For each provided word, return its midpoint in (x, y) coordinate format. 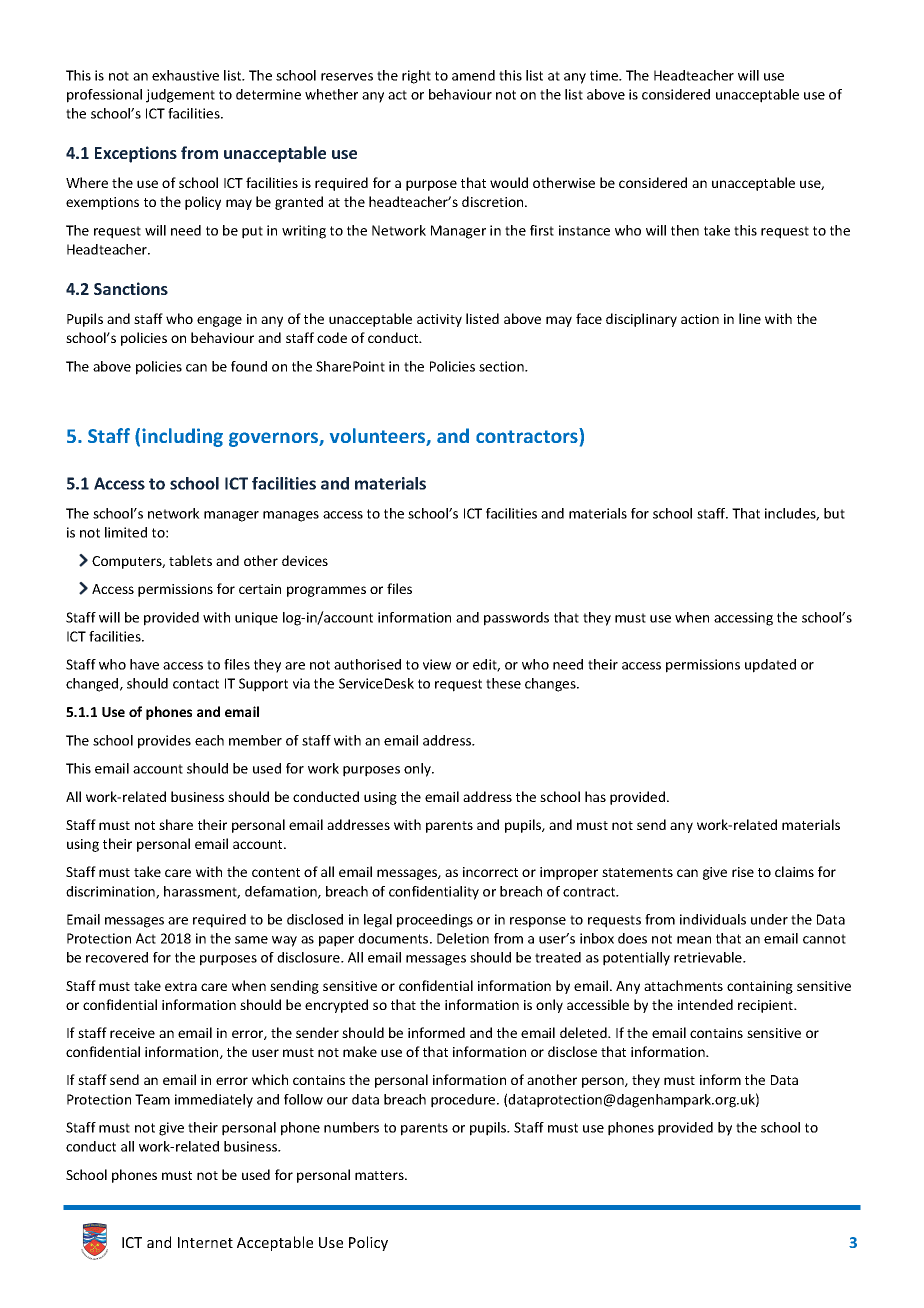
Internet (205, 1242)
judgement (180, 96)
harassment (202, 892)
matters (380, 1175)
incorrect (490, 872)
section (502, 366)
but (834, 513)
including (182, 437)
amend (473, 75)
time (605, 75)
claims (794, 871)
